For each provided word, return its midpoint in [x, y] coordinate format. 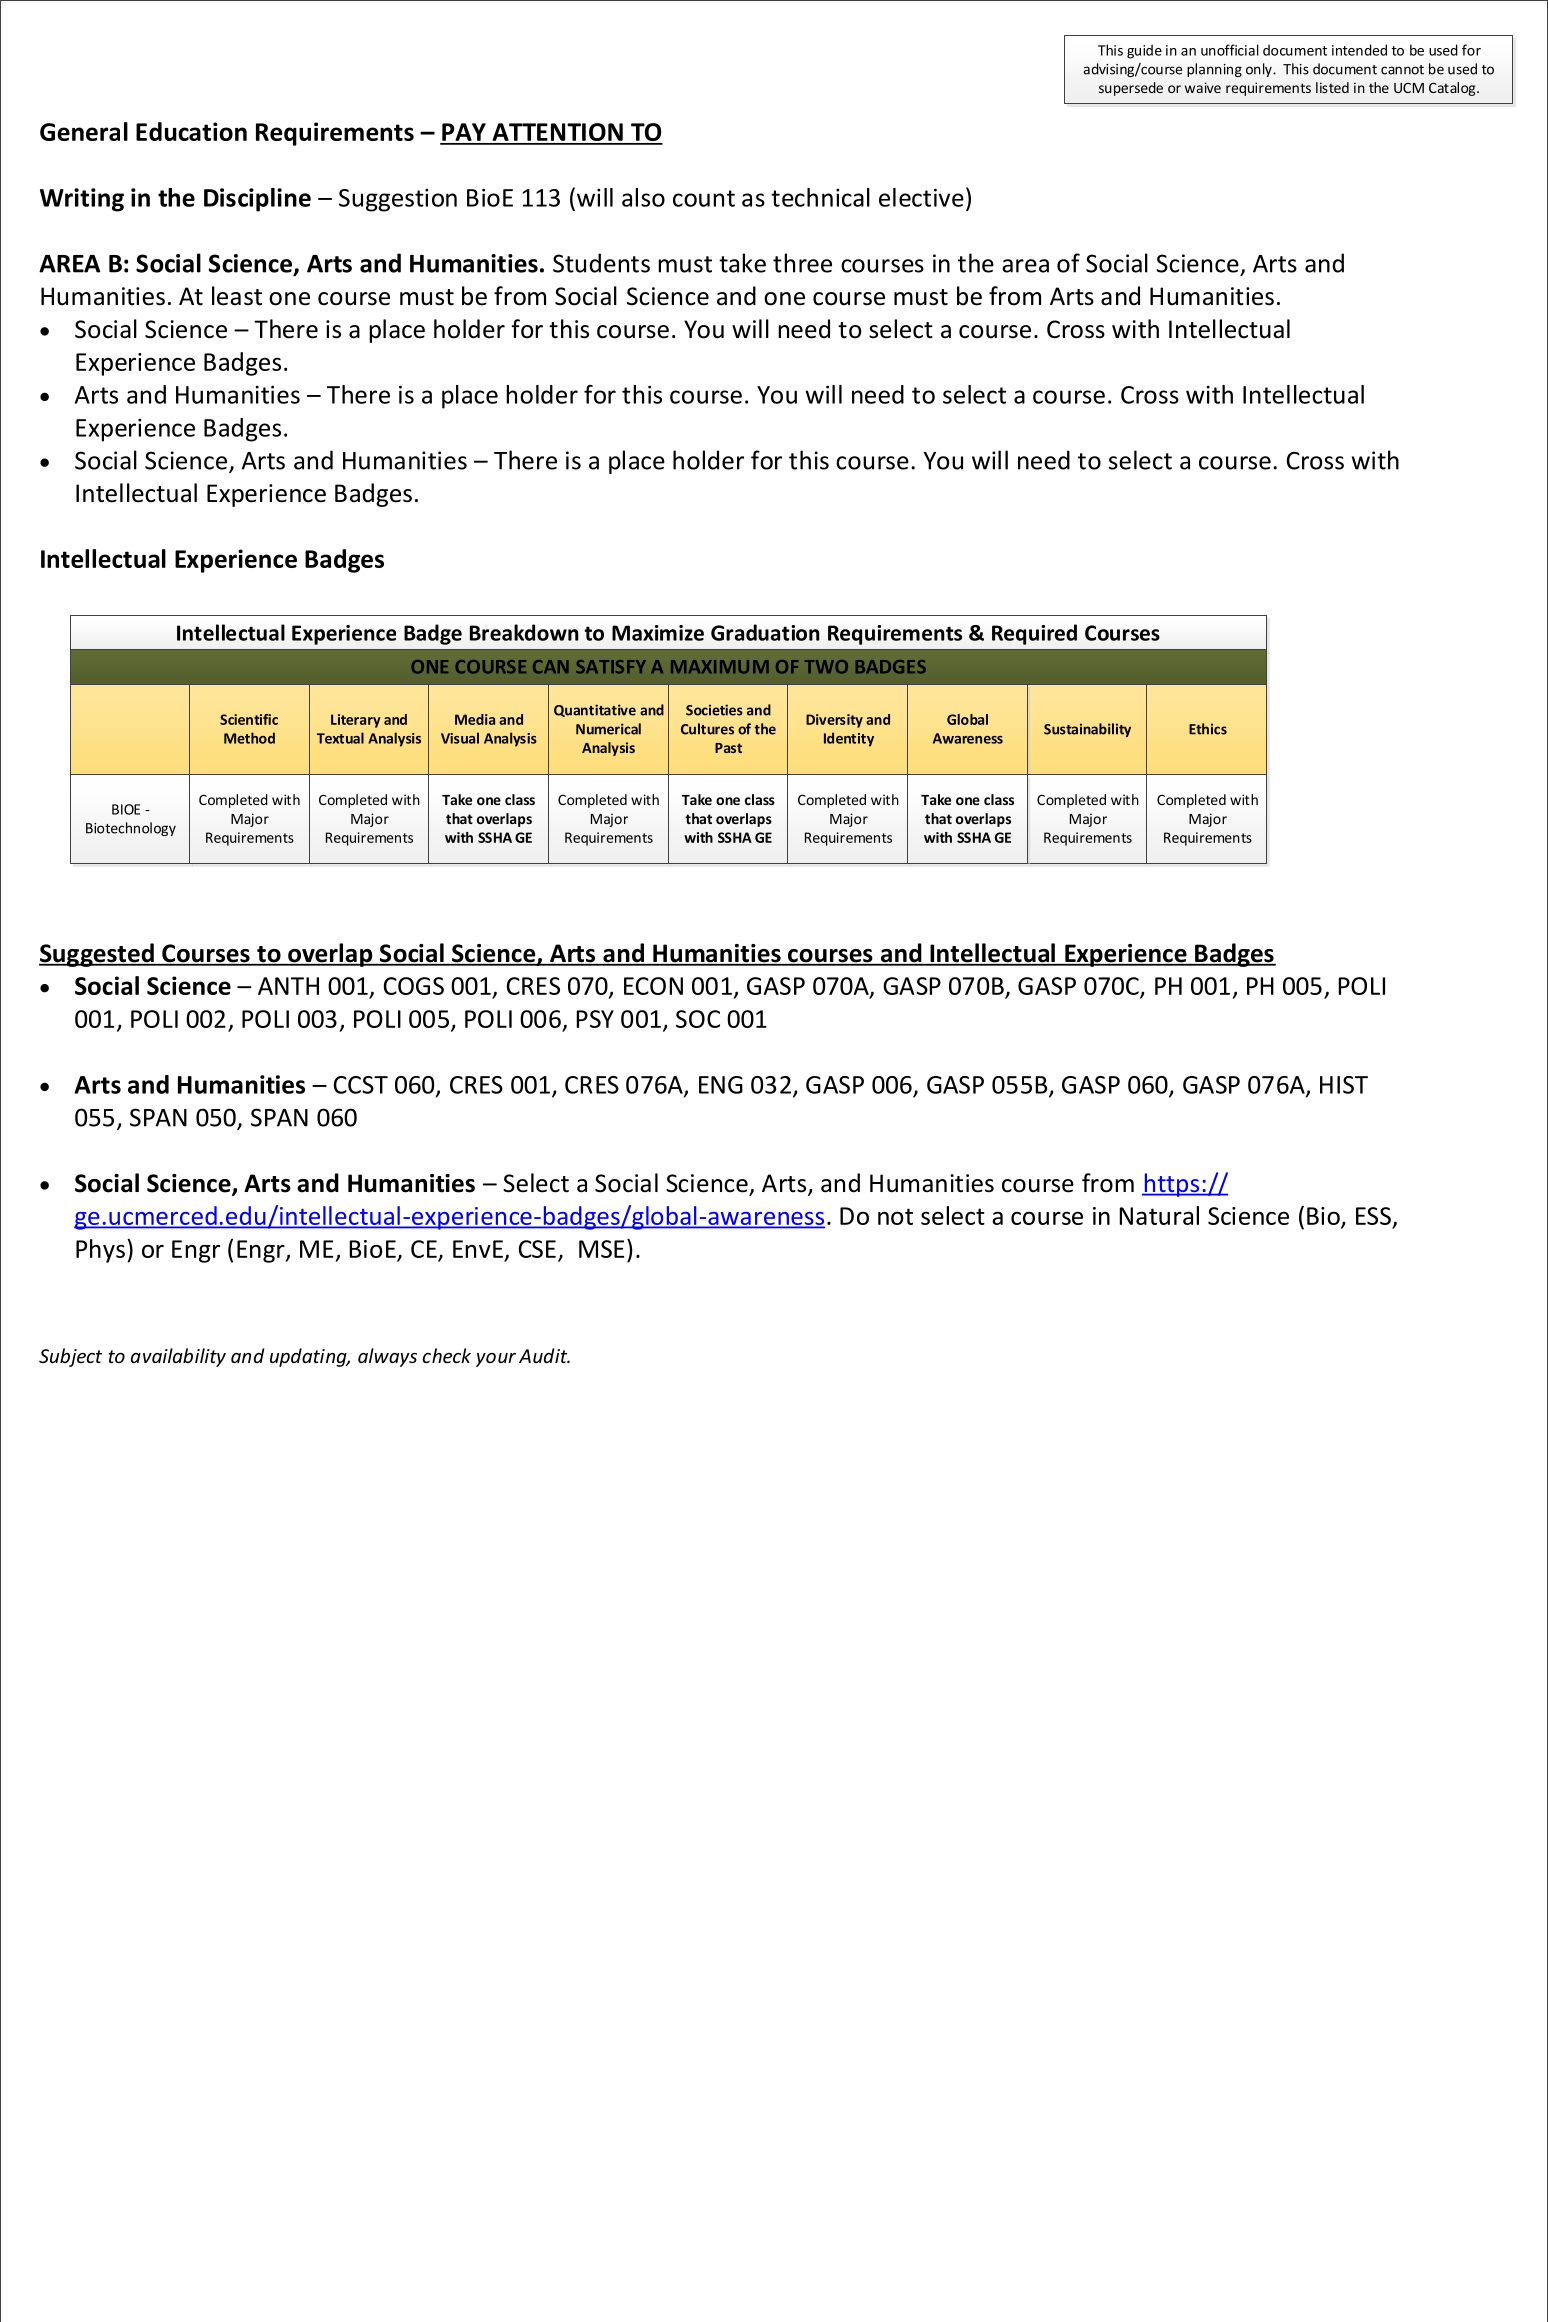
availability [178, 1357]
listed [1332, 87]
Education [191, 131]
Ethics [1208, 729]
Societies [714, 710]
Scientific [249, 719]
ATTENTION [557, 133]
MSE [601, 1249]
